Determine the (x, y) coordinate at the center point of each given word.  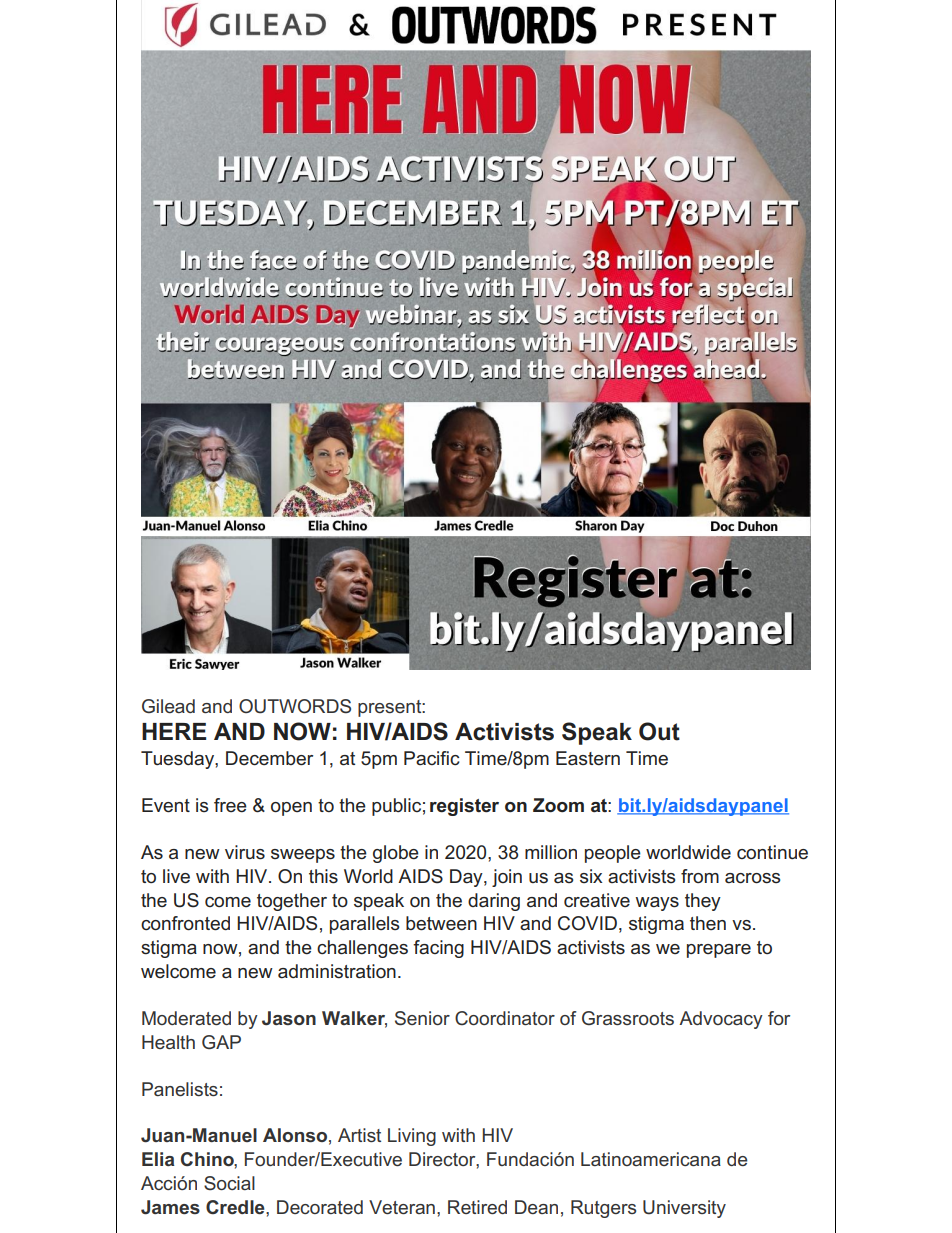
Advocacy (721, 1020)
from (700, 876)
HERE (174, 731)
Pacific (432, 758)
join (507, 878)
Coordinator (505, 1018)
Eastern (588, 758)
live (176, 876)
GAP (221, 1042)
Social (229, 1183)
